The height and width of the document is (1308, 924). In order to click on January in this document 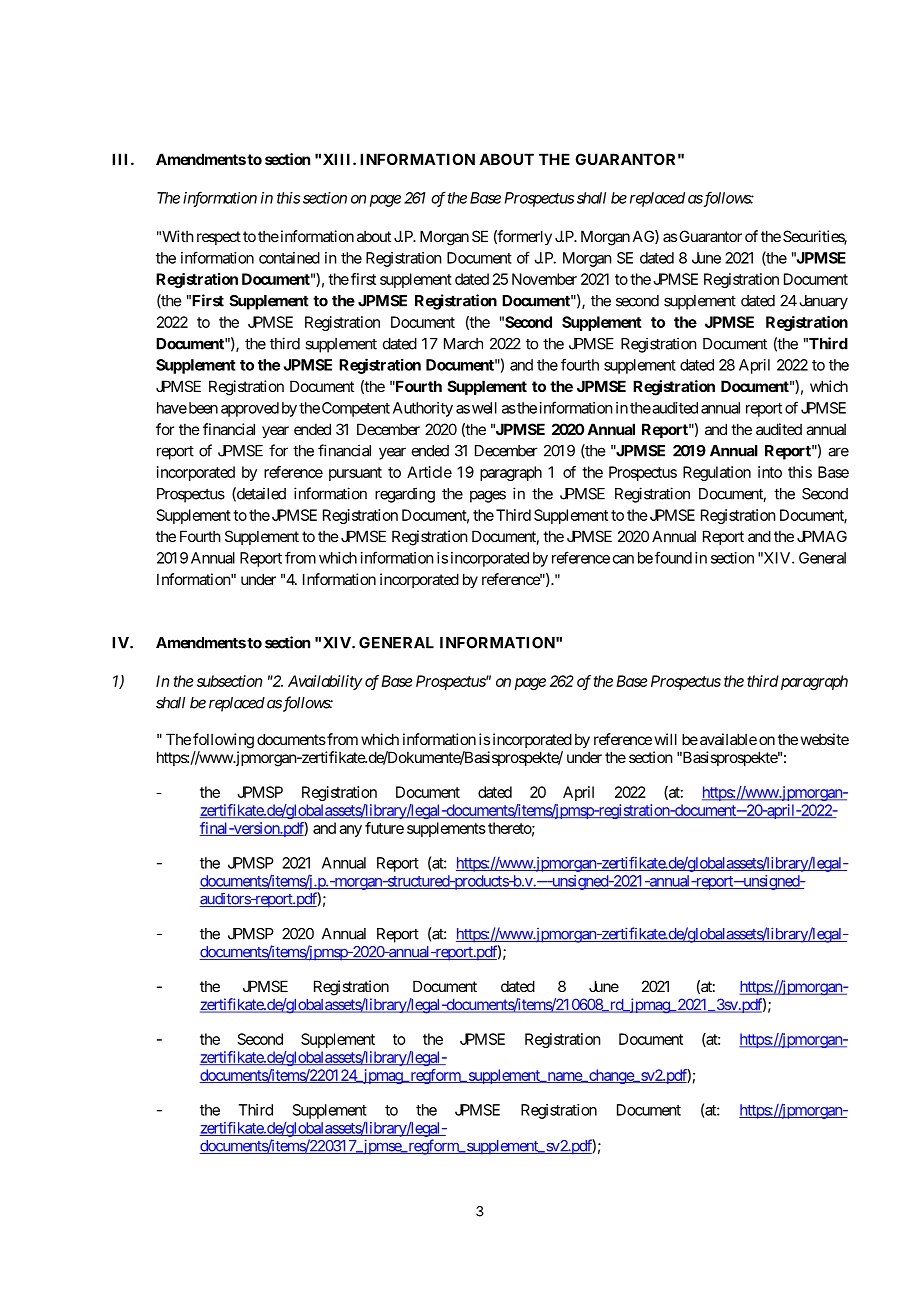, I will do `click(824, 302)`.
